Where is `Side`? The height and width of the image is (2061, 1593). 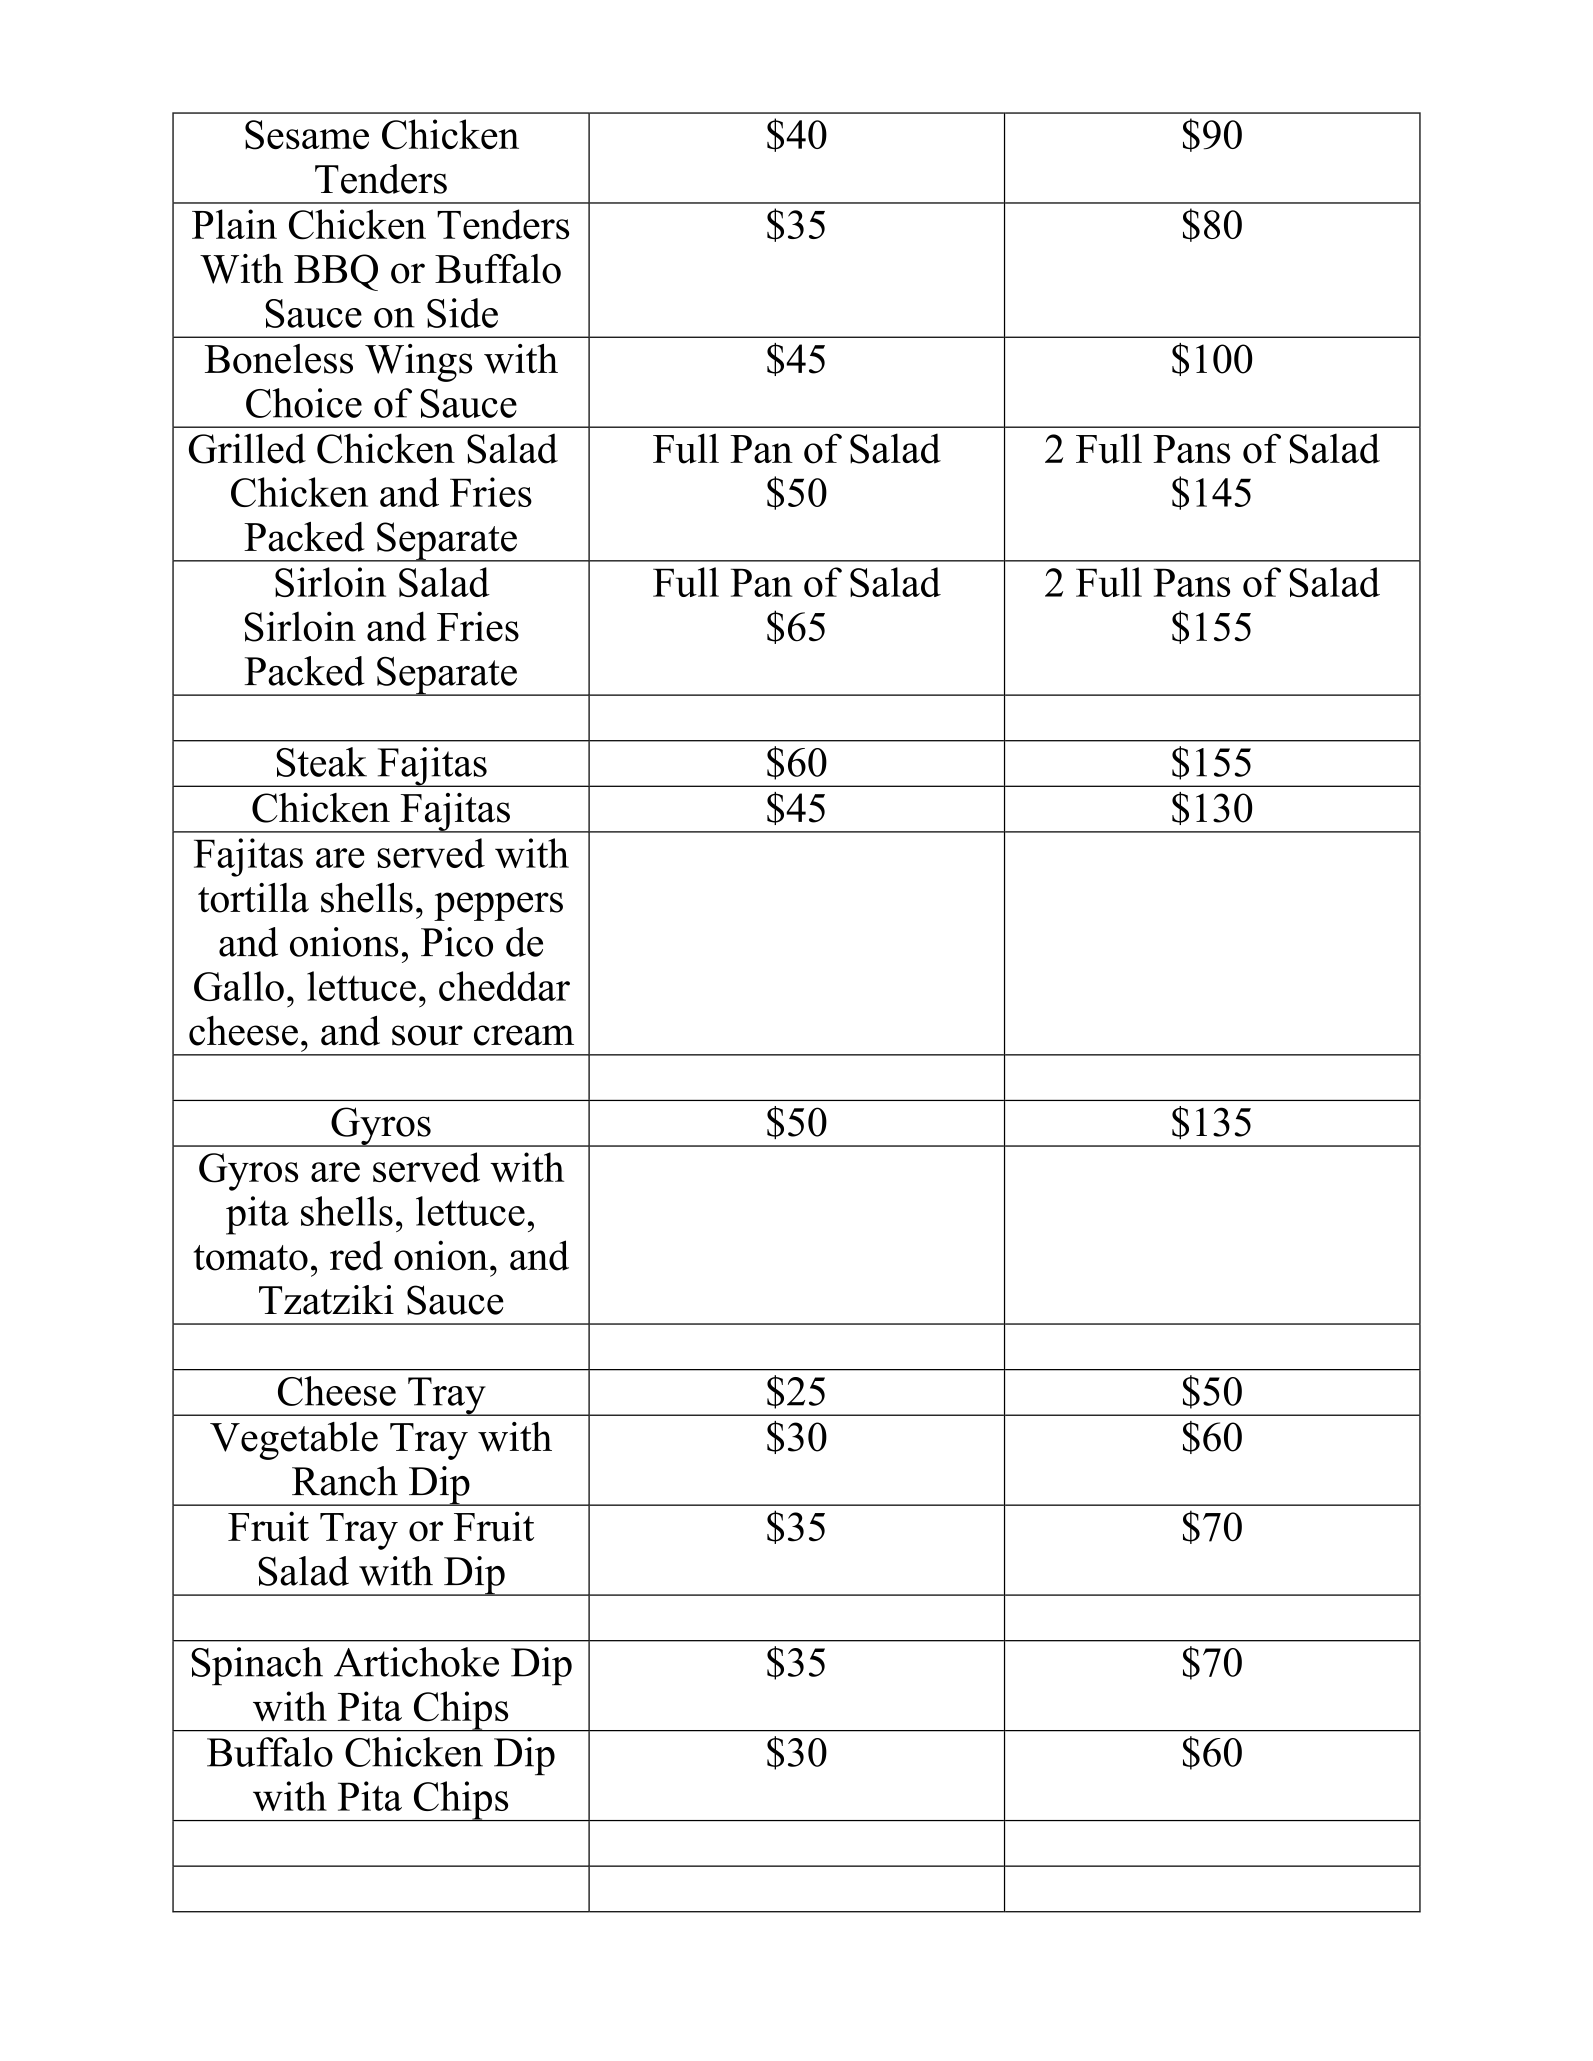
Side is located at coordinates (462, 313).
